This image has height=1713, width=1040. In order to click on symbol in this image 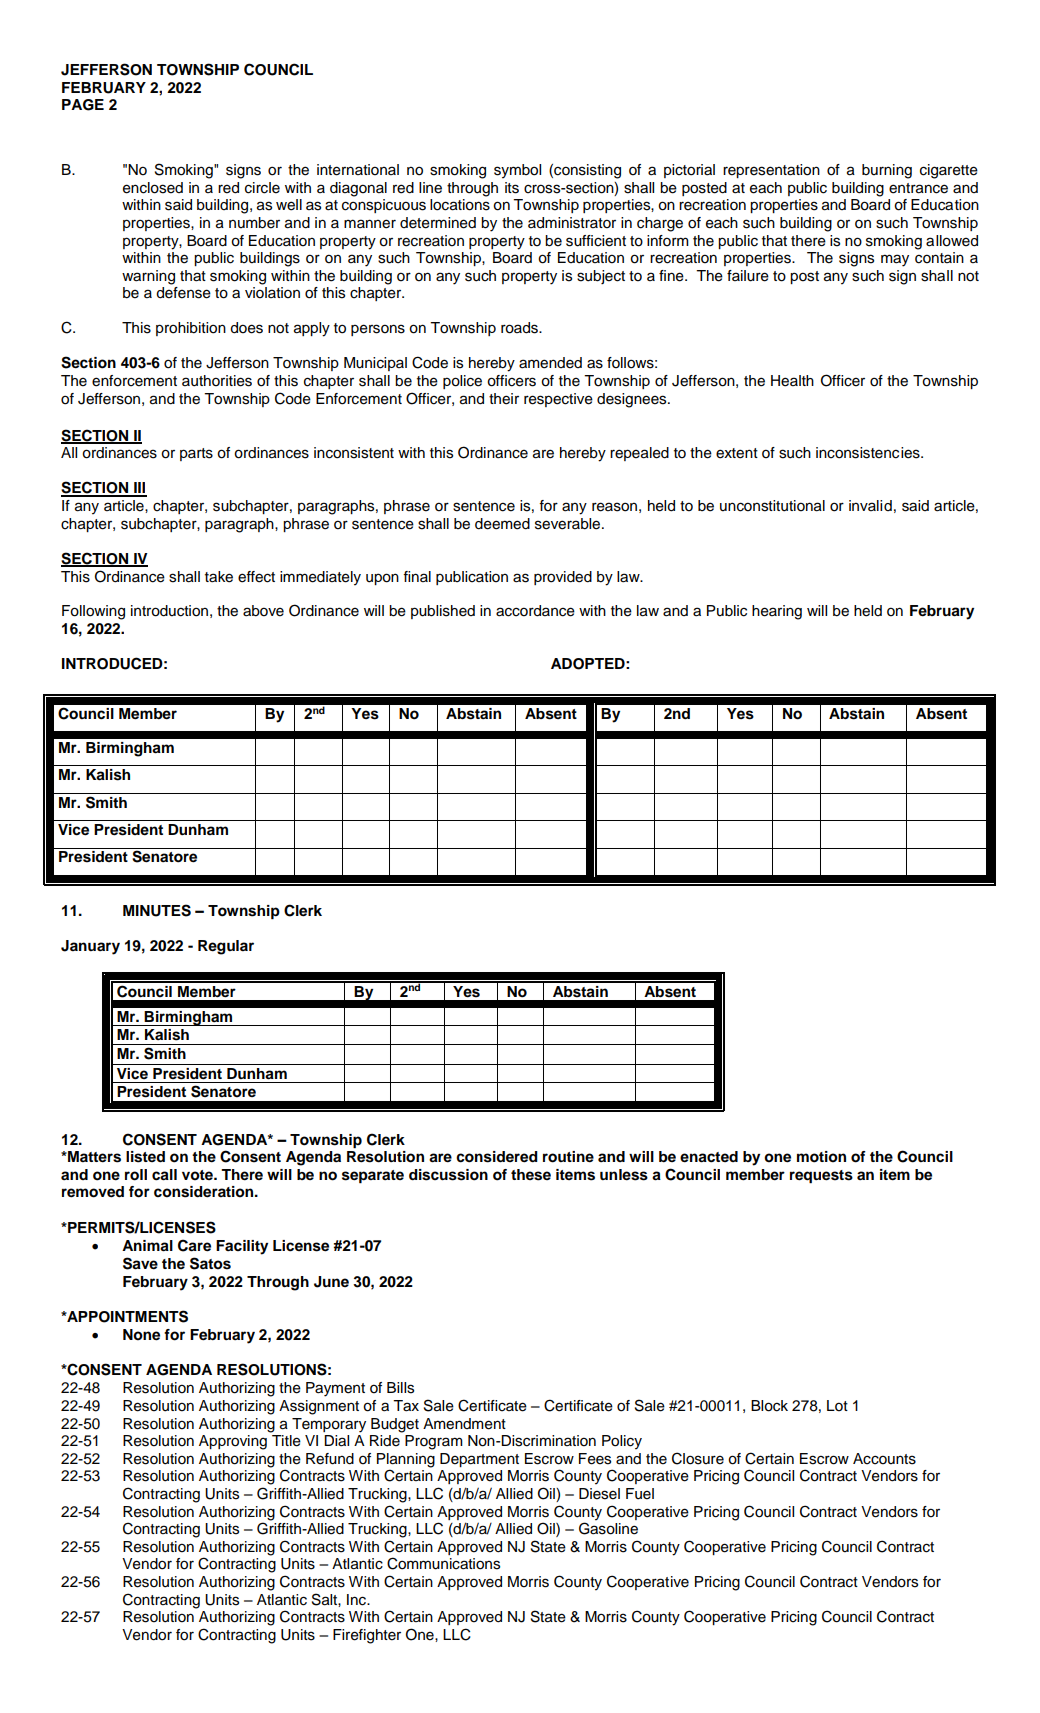, I will do `click(517, 171)`.
